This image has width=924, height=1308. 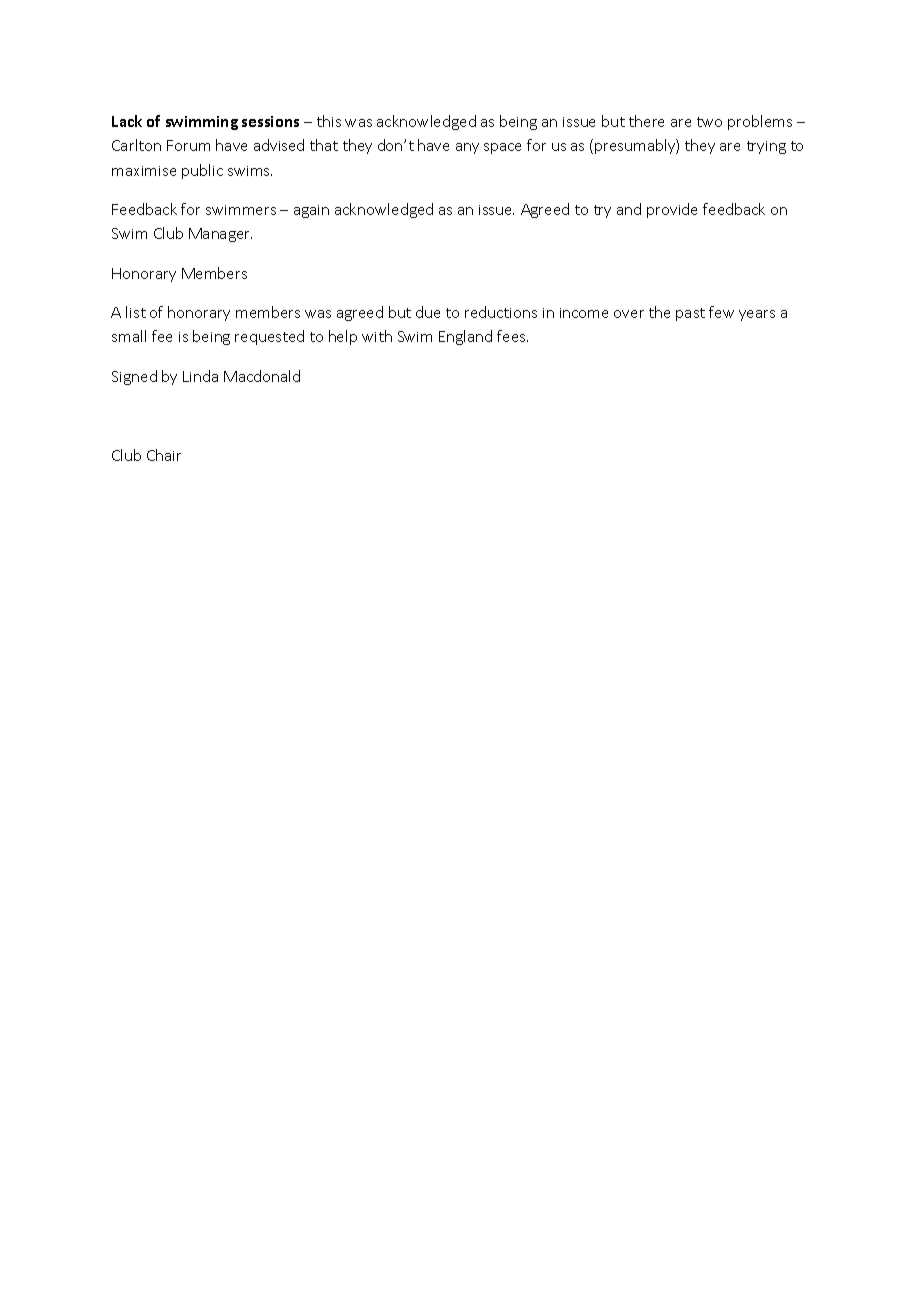 I want to click on Macdonald, so click(x=262, y=376).
